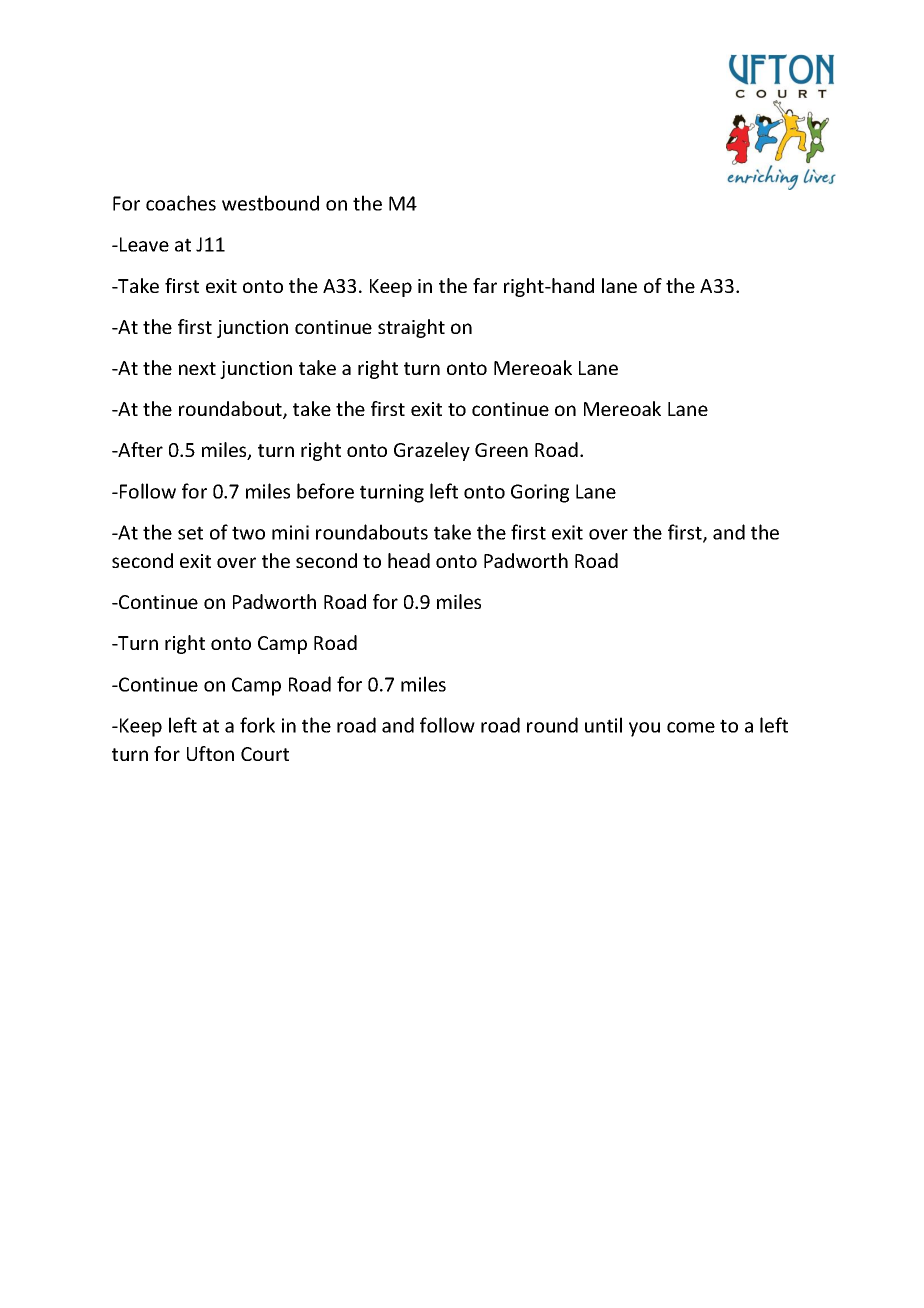 Image resolution: width=924 pixels, height=1308 pixels. I want to click on After, so click(139, 449).
